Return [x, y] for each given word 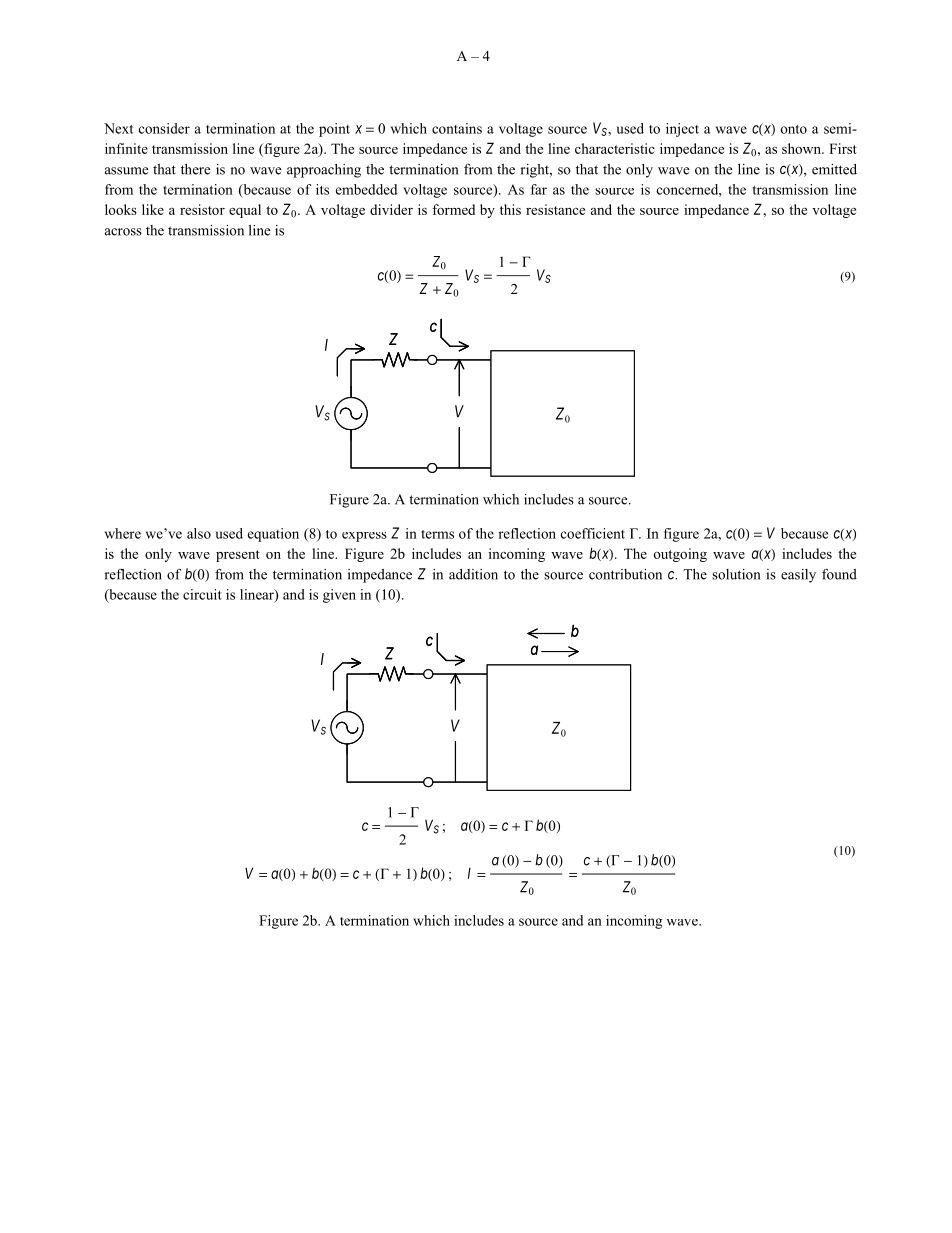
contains [457, 128]
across [123, 232]
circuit [202, 594]
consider [164, 128]
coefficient [593, 533]
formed [453, 209]
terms [437, 534]
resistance [555, 209]
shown [803, 148]
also [199, 533]
